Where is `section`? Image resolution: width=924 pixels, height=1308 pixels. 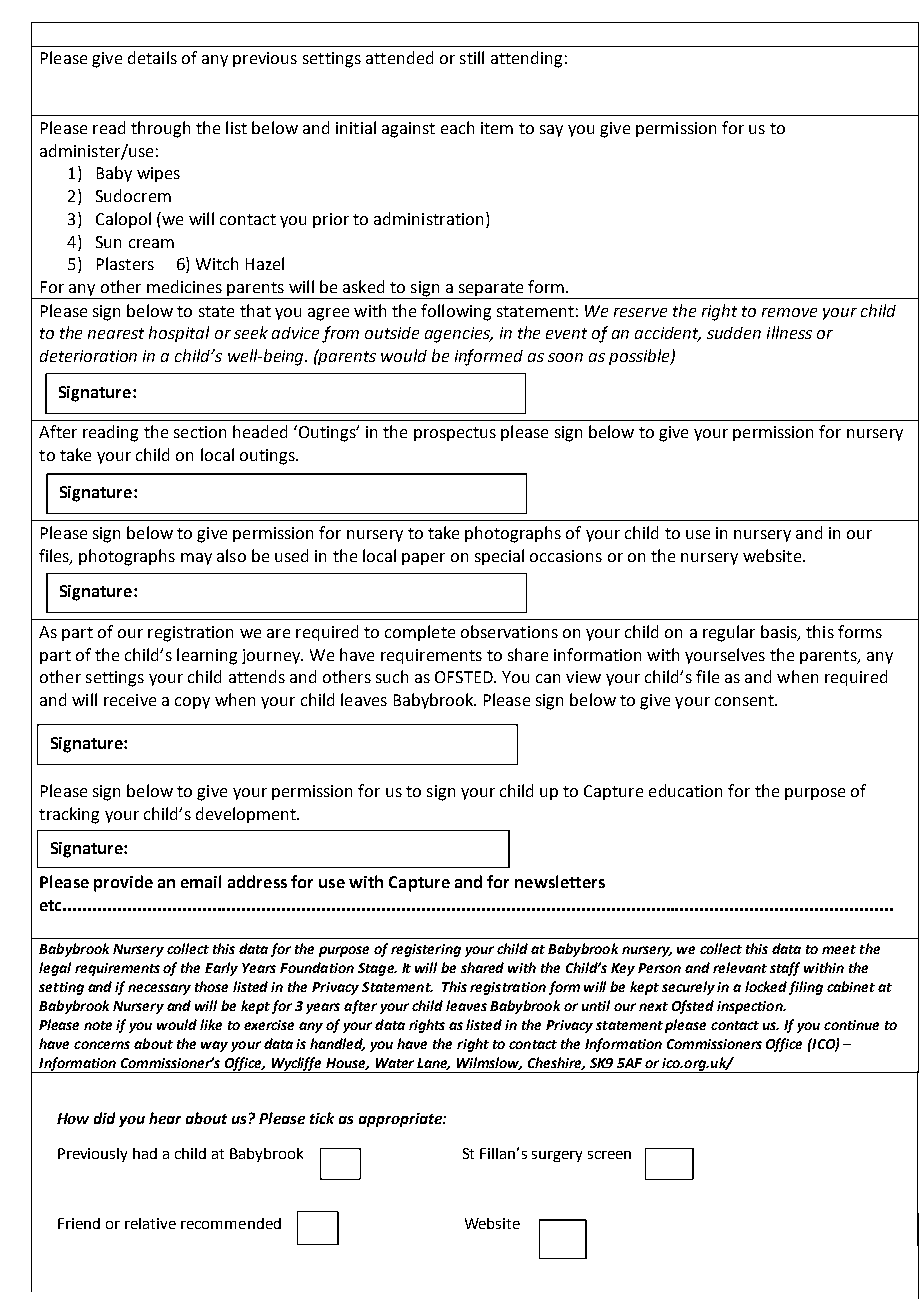
section is located at coordinates (200, 432).
